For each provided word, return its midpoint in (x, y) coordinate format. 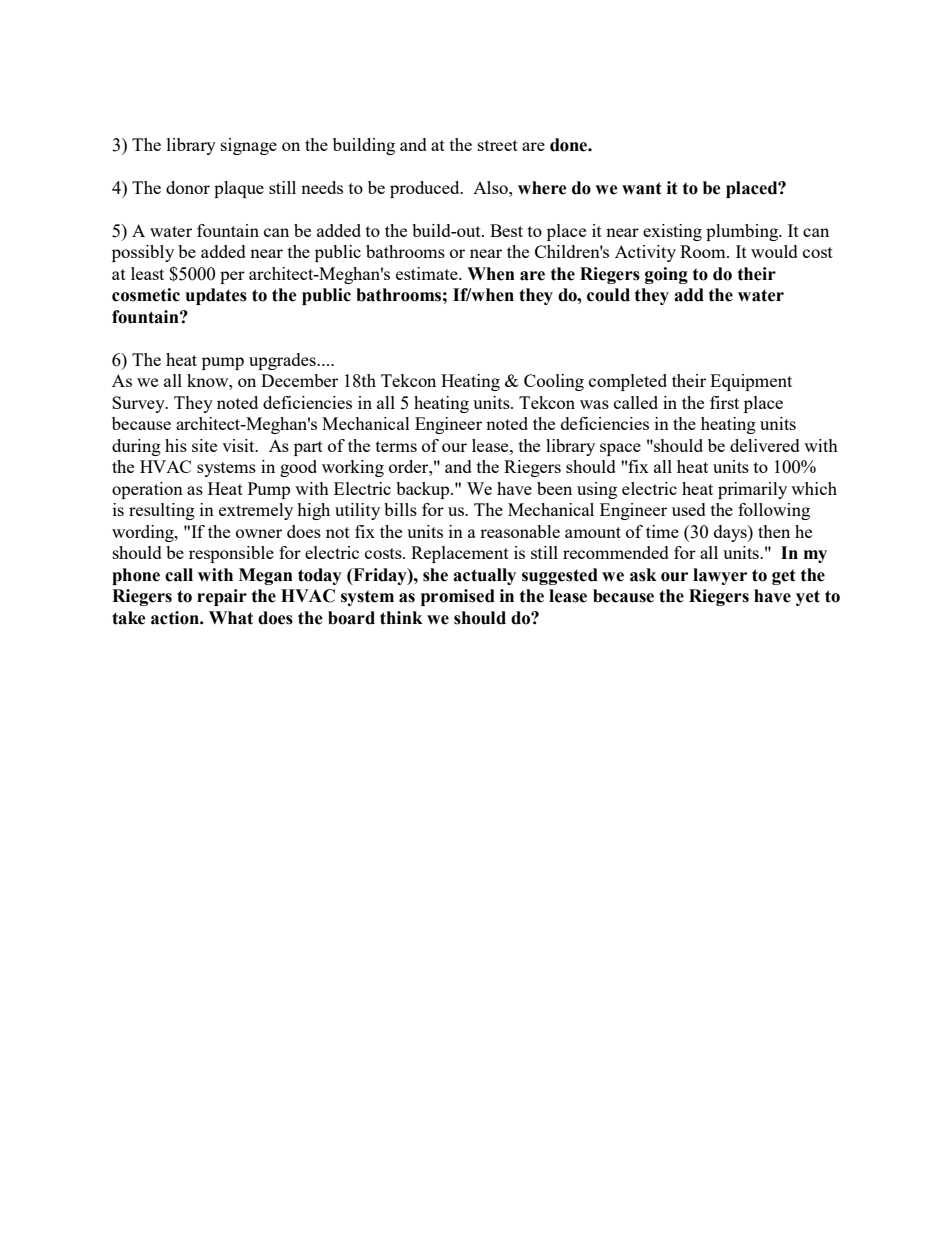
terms (396, 446)
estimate (428, 273)
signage (249, 146)
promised (458, 597)
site (204, 445)
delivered (765, 445)
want (642, 188)
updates (216, 296)
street (498, 145)
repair (222, 597)
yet (808, 598)
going (666, 275)
